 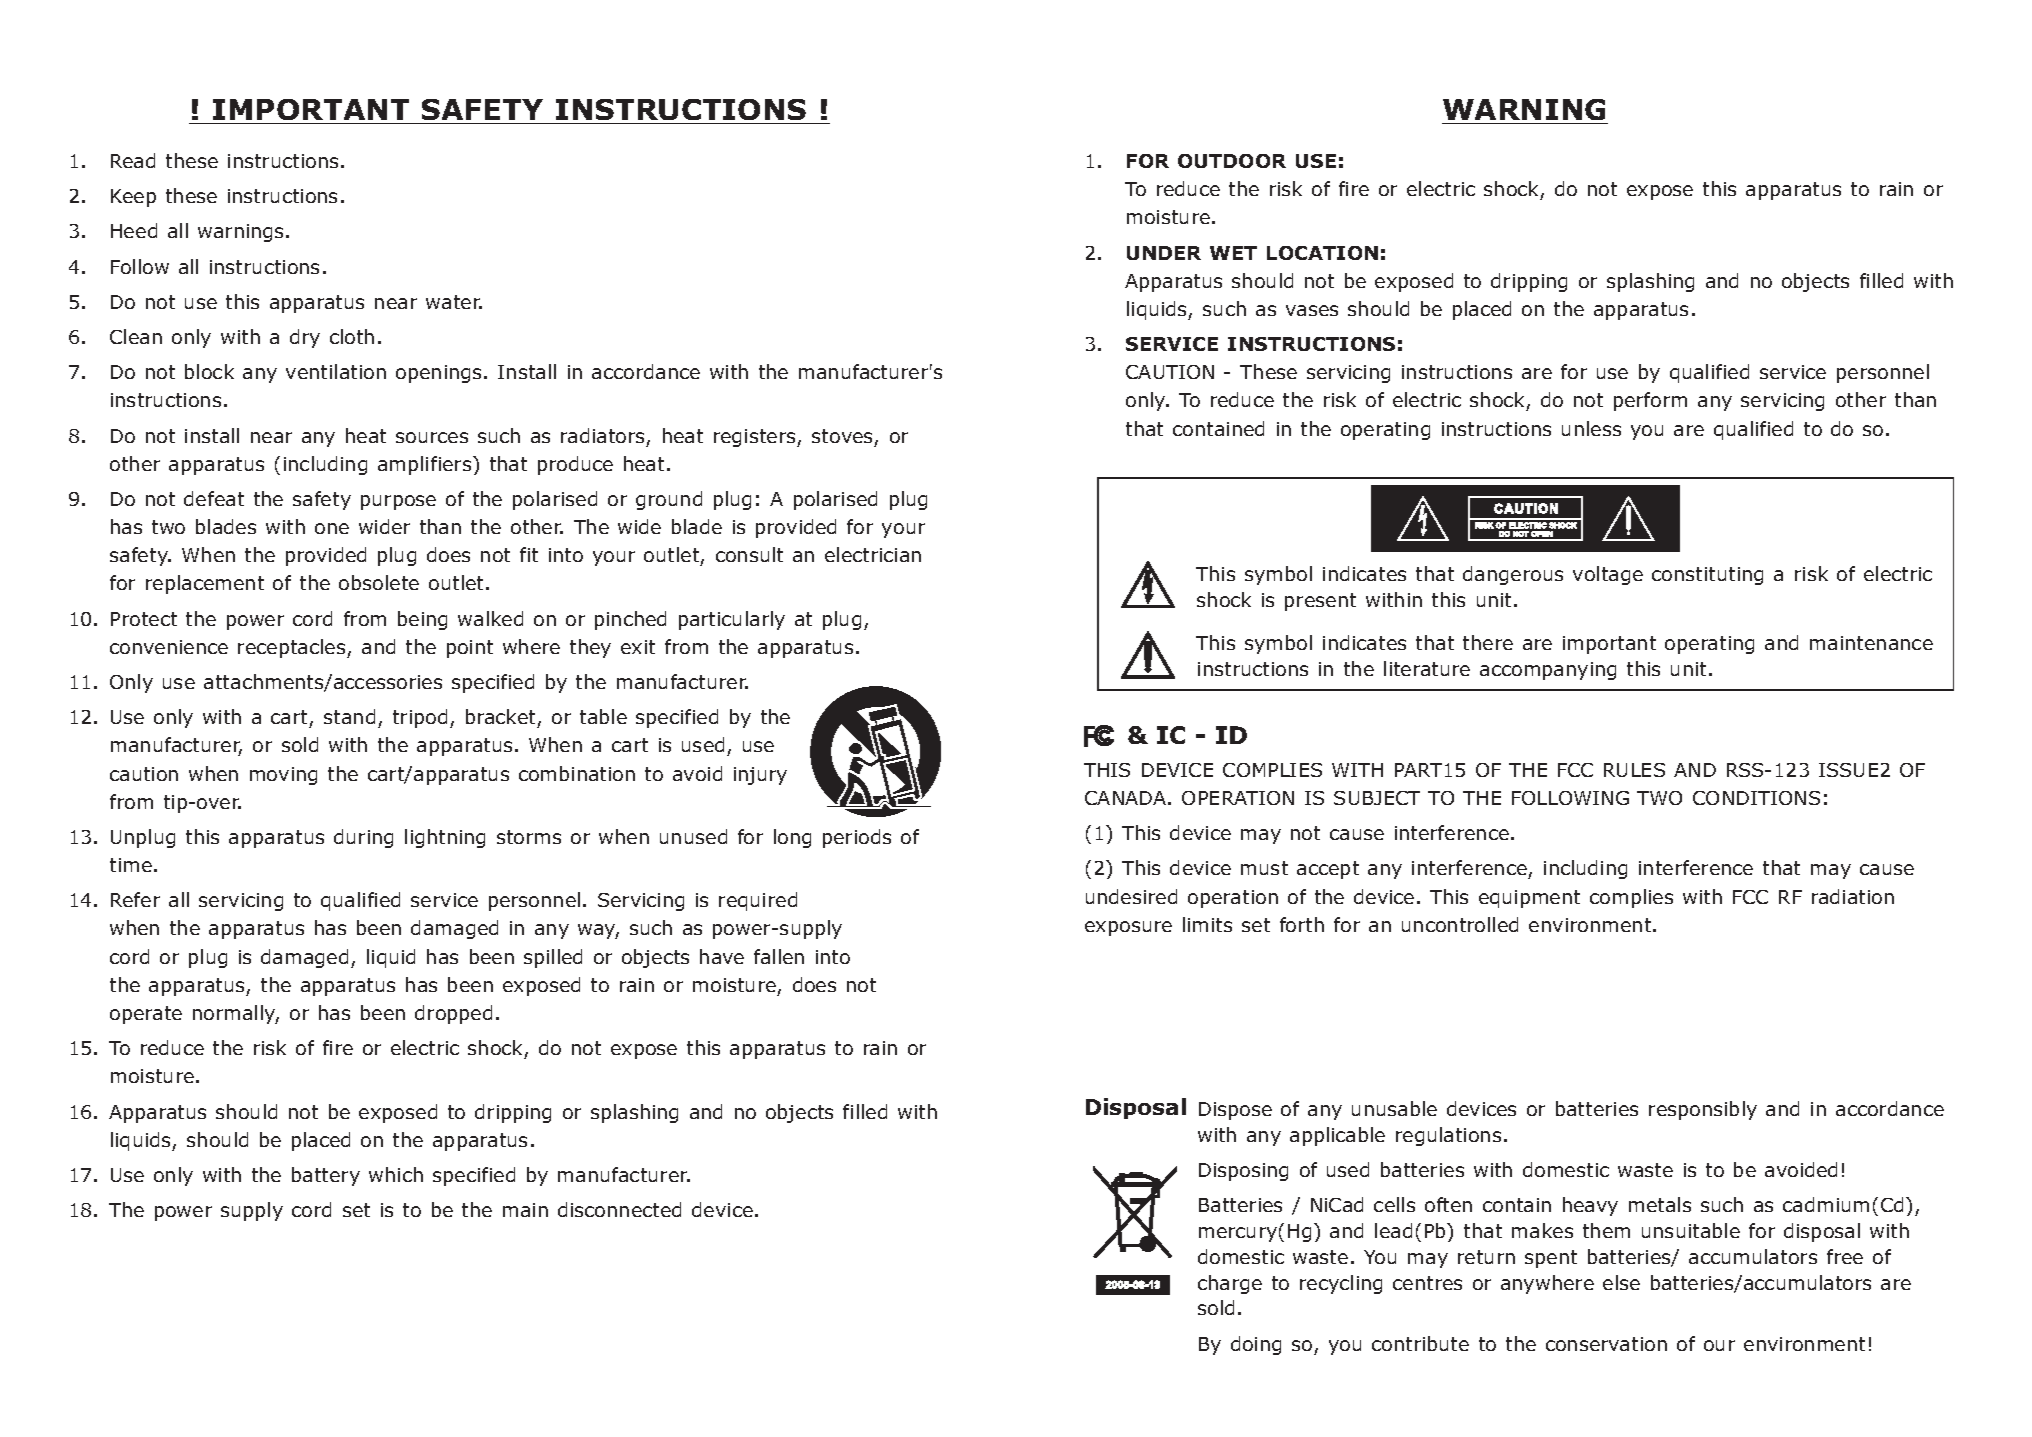 I want to click on charge, so click(x=1230, y=1284).
